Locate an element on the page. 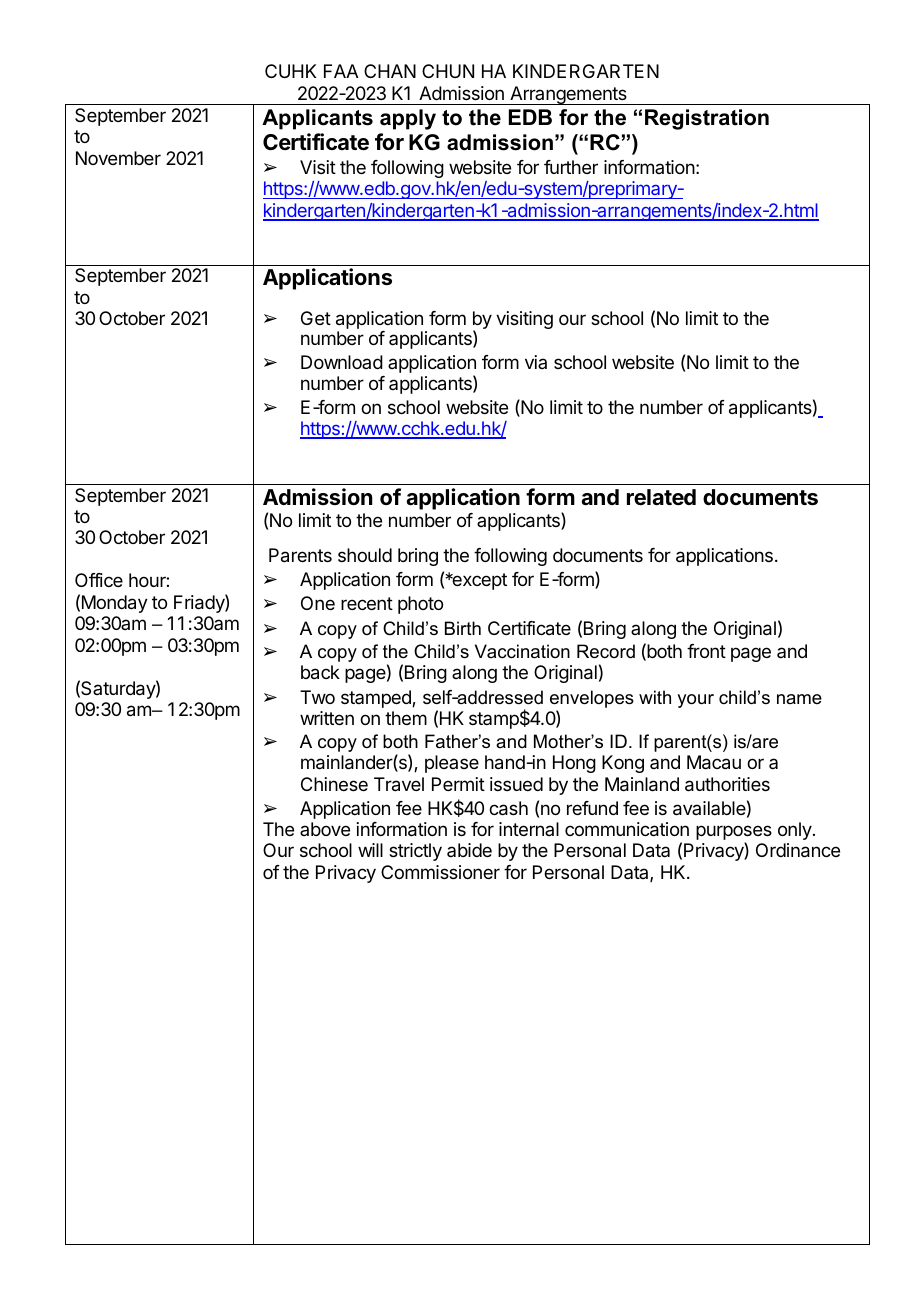 The image size is (924, 1307). November is located at coordinates (118, 158).
